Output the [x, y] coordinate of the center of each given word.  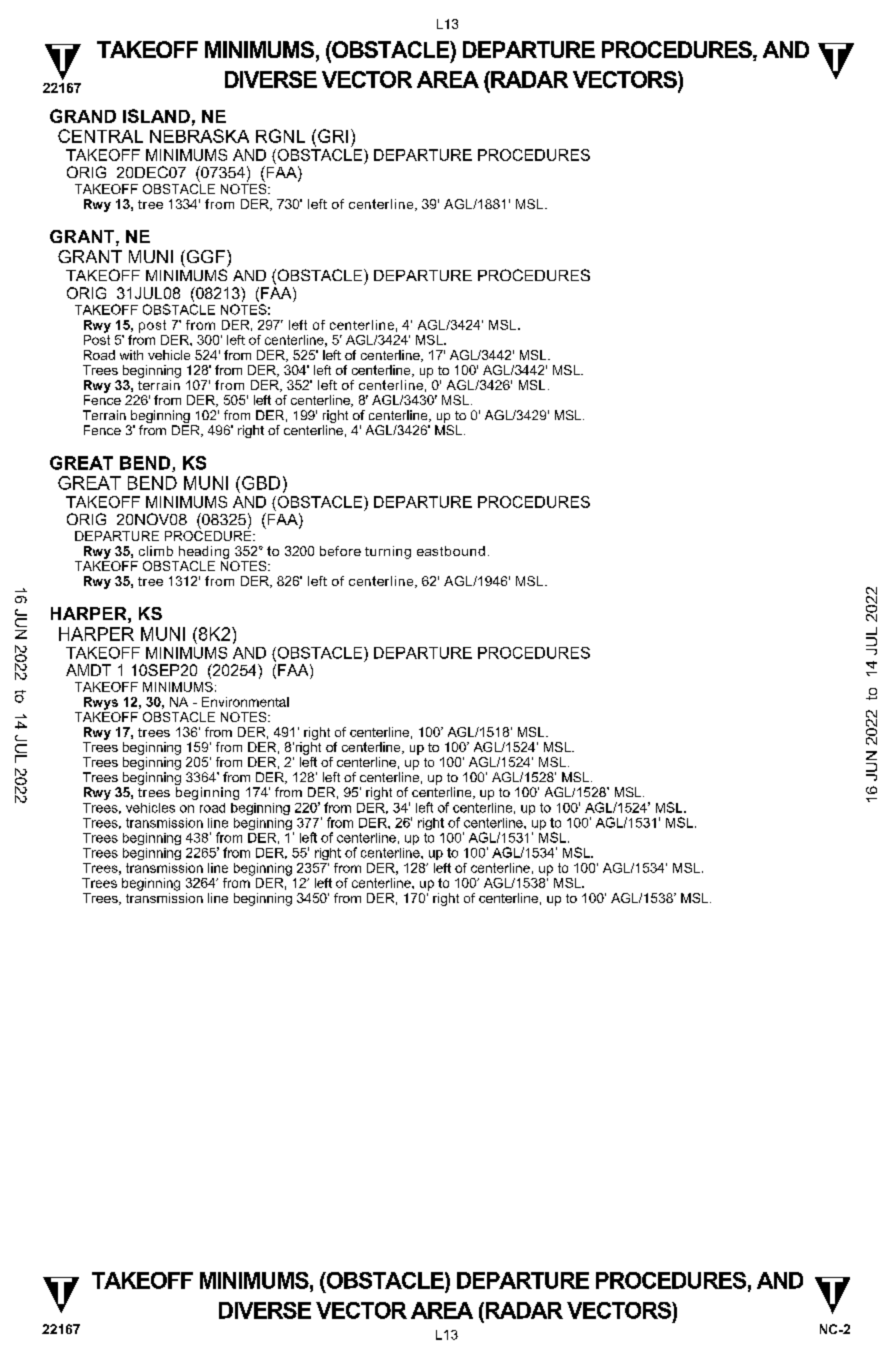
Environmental [245, 702]
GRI [333, 136]
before [340, 551]
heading [204, 552]
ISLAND [156, 116]
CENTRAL [100, 136]
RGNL [280, 136]
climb [156, 551]
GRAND [83, 116]
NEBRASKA [199, 136]
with [131, 355]
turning [388, 552]
